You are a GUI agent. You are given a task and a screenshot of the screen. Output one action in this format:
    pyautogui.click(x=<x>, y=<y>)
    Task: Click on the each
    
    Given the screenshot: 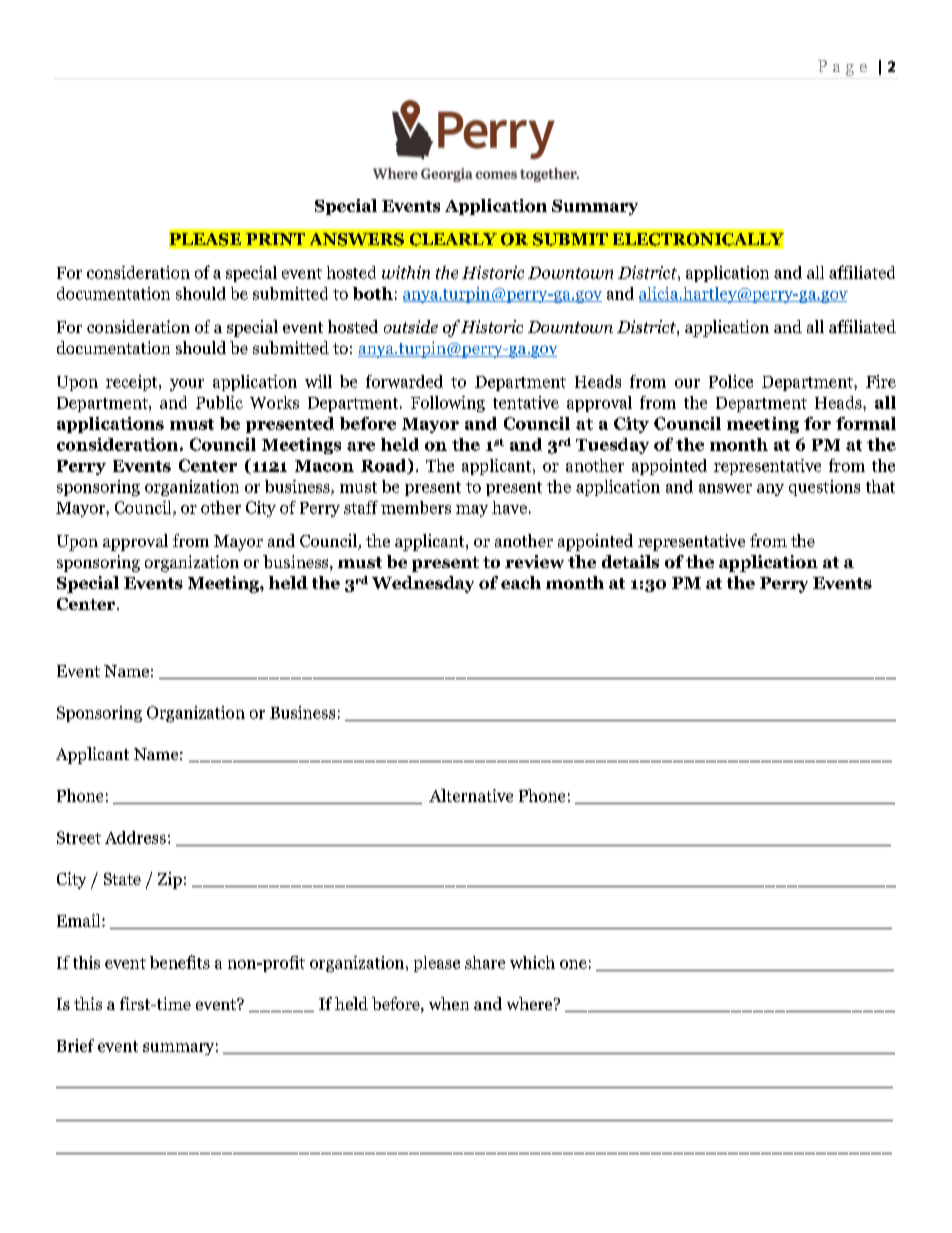 What is the action you would take?
    pyautogui.click(x=521, y=582)
